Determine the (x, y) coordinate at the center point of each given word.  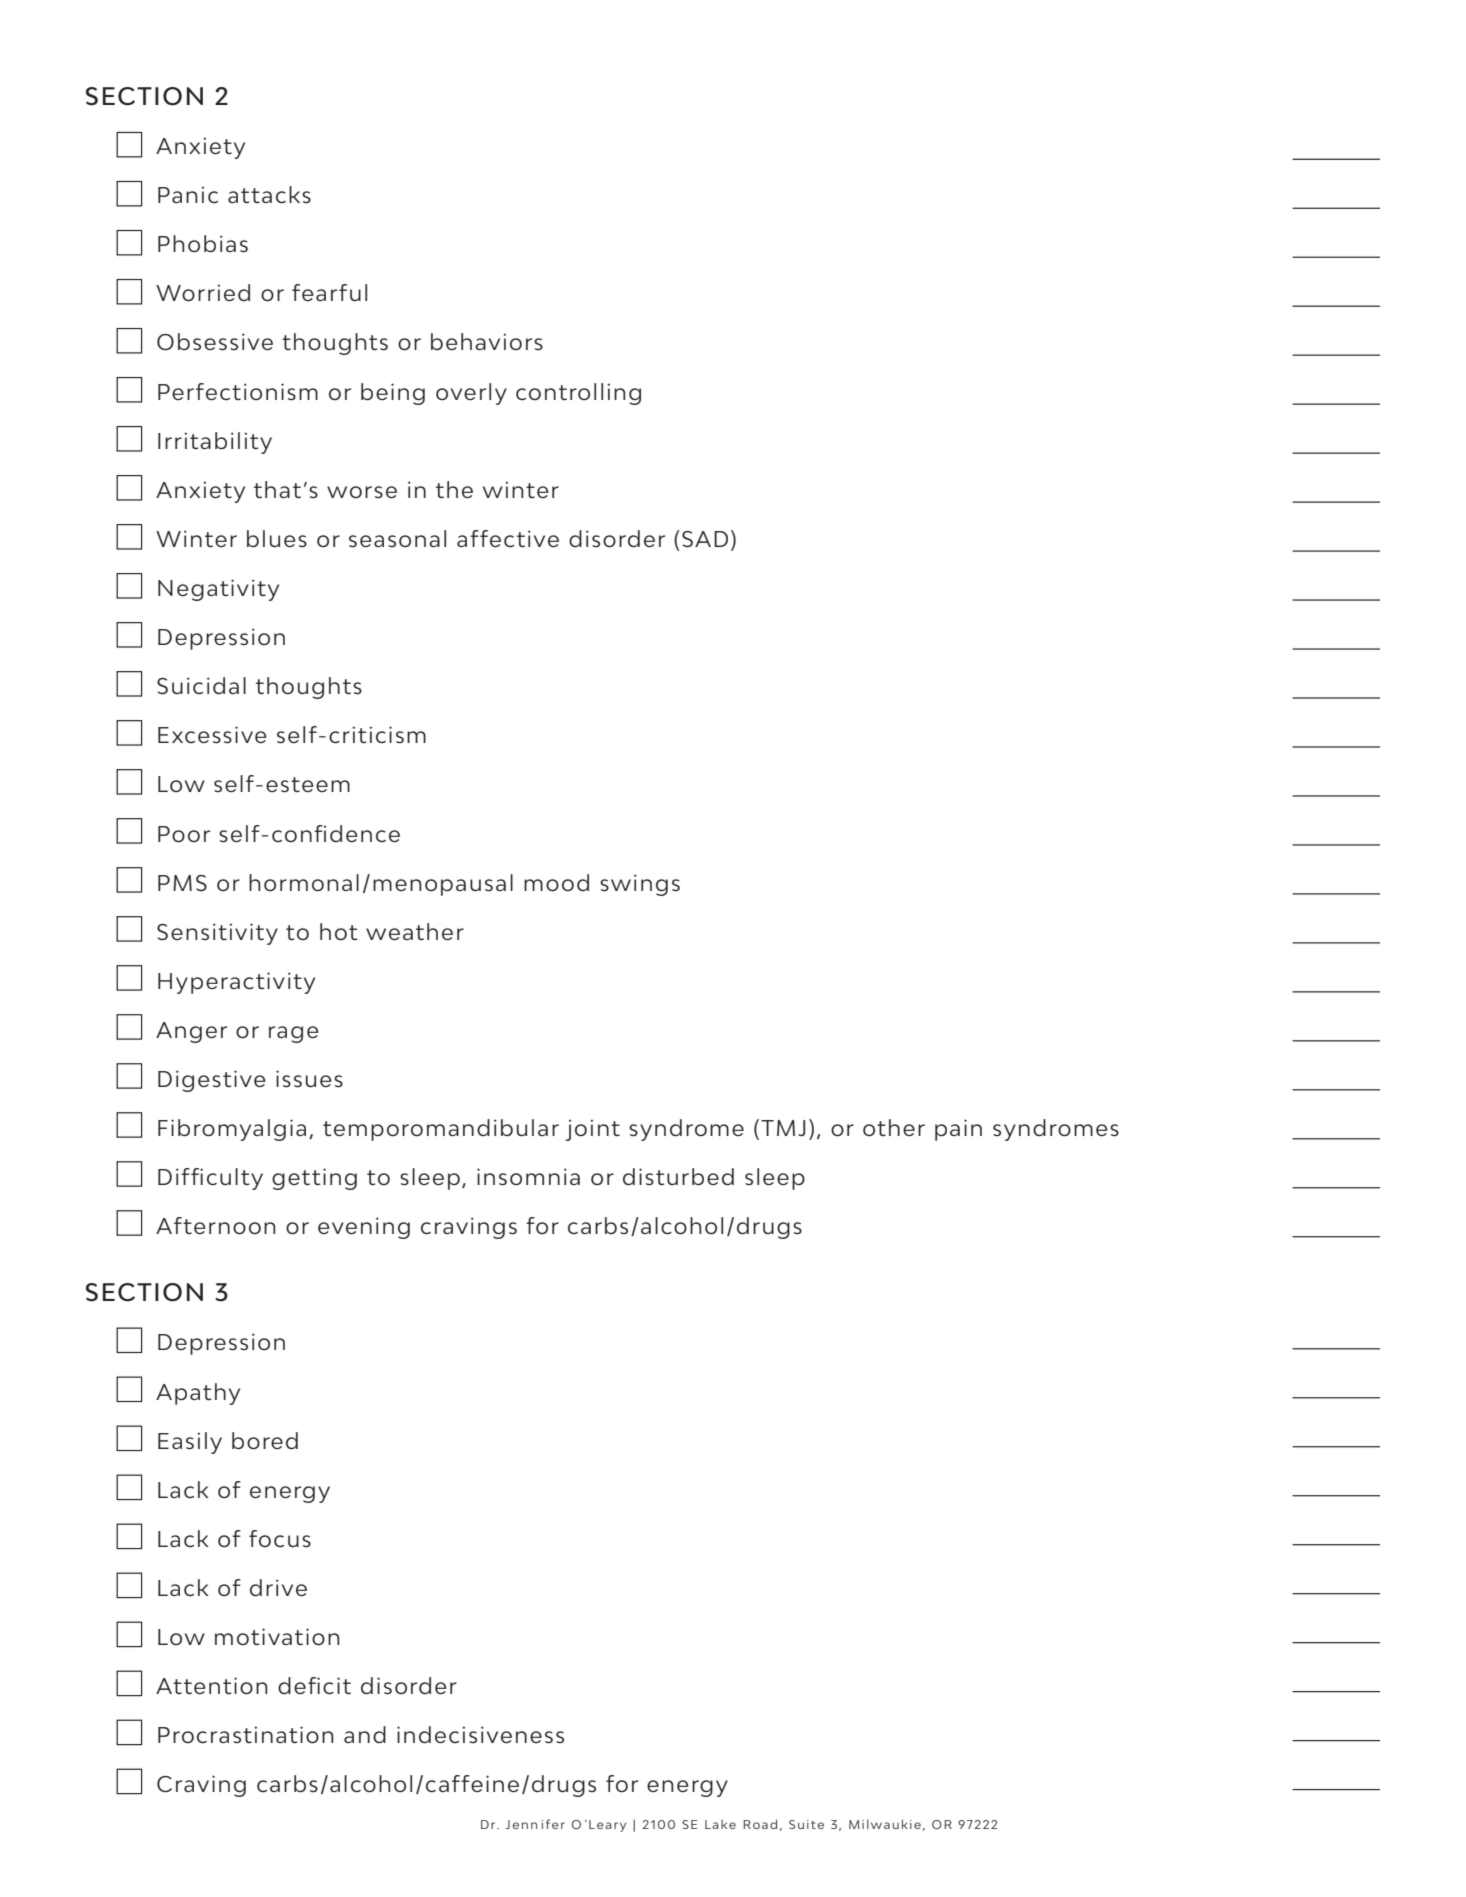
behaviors (487, 342)
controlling (578, 394)
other (894, 1127)
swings (640, 885)
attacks (269, 195)
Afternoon (215, 1226)
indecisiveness (480, 1735)
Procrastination (245, 1735)
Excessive (212, 735)
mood (556, 883)
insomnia (528, 1177)
